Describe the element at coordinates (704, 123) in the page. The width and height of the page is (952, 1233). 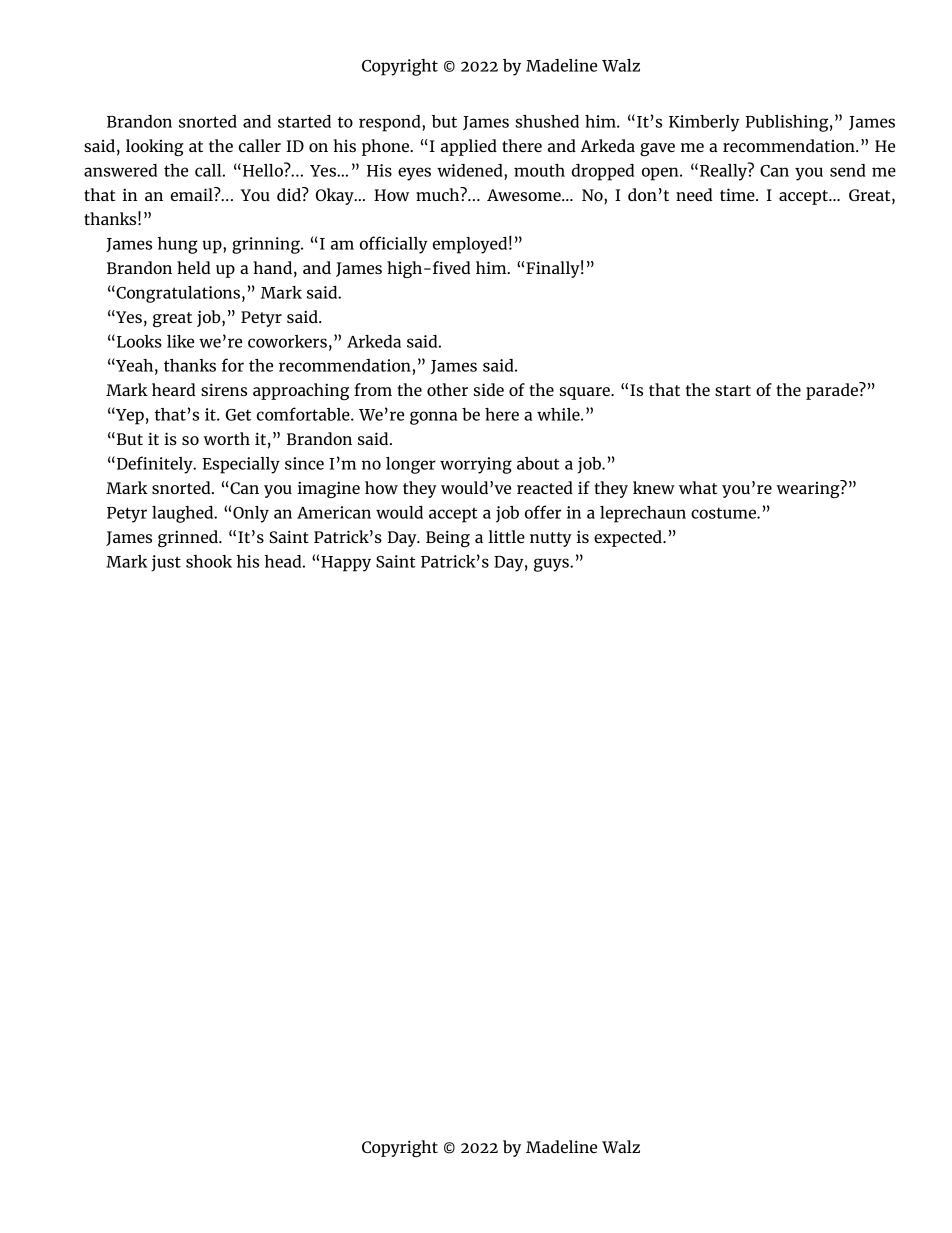
I see `Kimberly` at that location.
